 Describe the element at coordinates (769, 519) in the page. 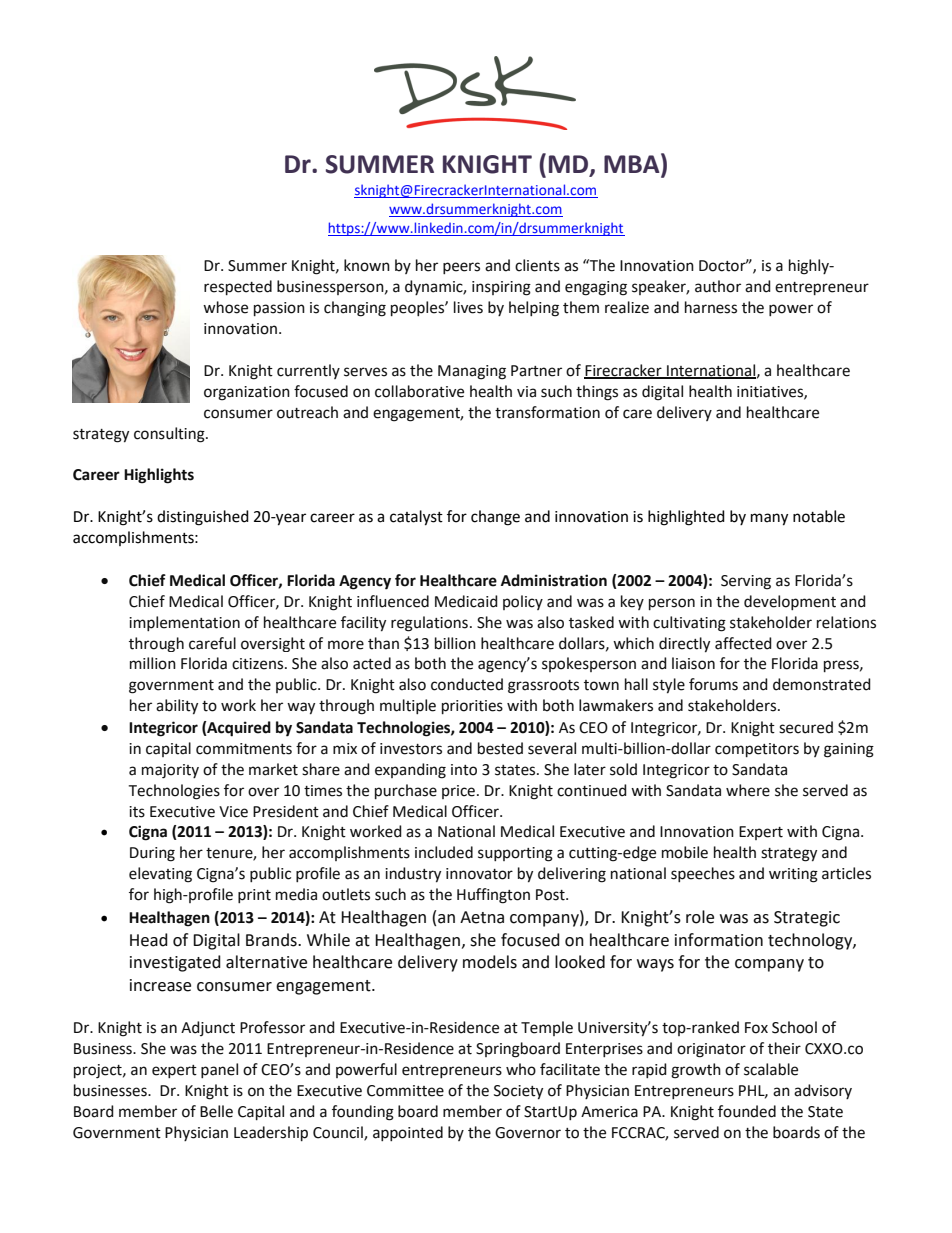

I see `many` at that location.
